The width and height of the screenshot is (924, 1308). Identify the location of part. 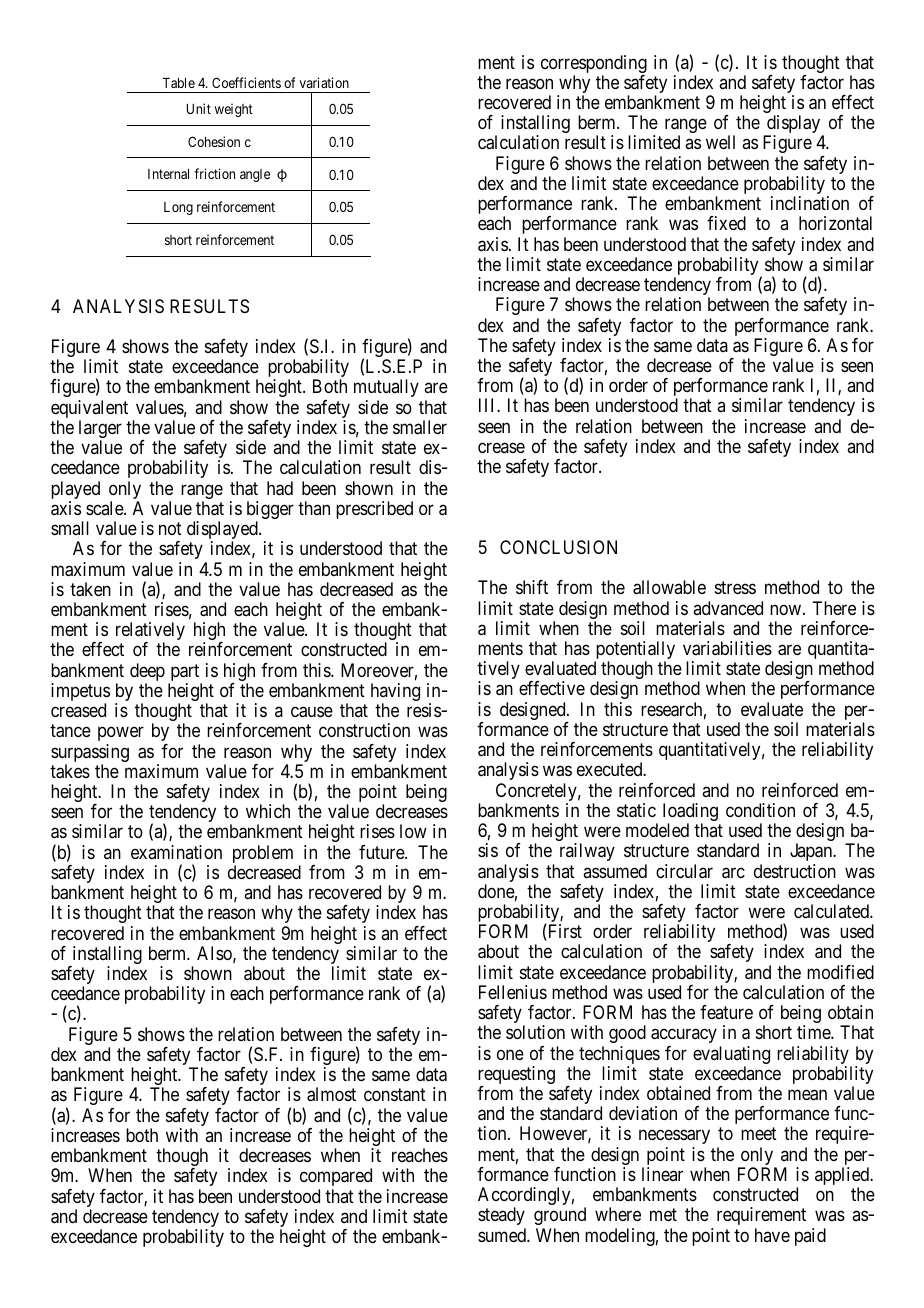
(185, 674).
